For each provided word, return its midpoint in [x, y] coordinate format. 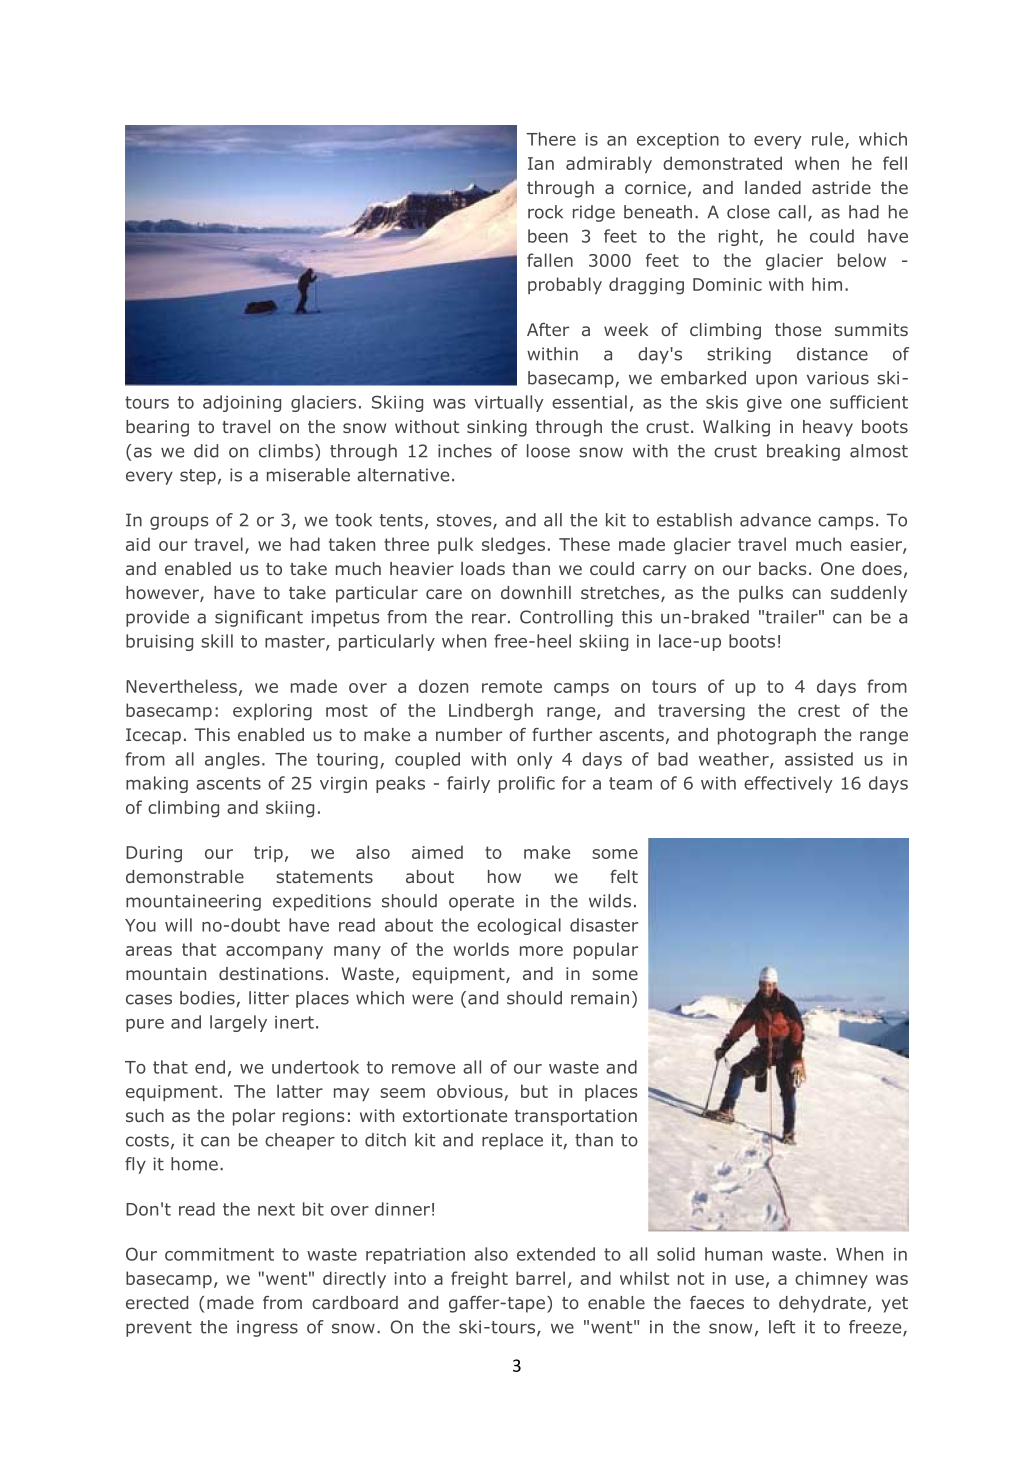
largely [238, 1023]
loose [548, 451]
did [206, 451]
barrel [540, 1278]
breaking [803, 452]
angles [232, 760]
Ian [541, 163]
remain [600, 998]
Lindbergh [491, 712]
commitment [219, 1254]
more [541, 951]
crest [819, 710]
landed [773, 187]
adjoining [242, 403]
